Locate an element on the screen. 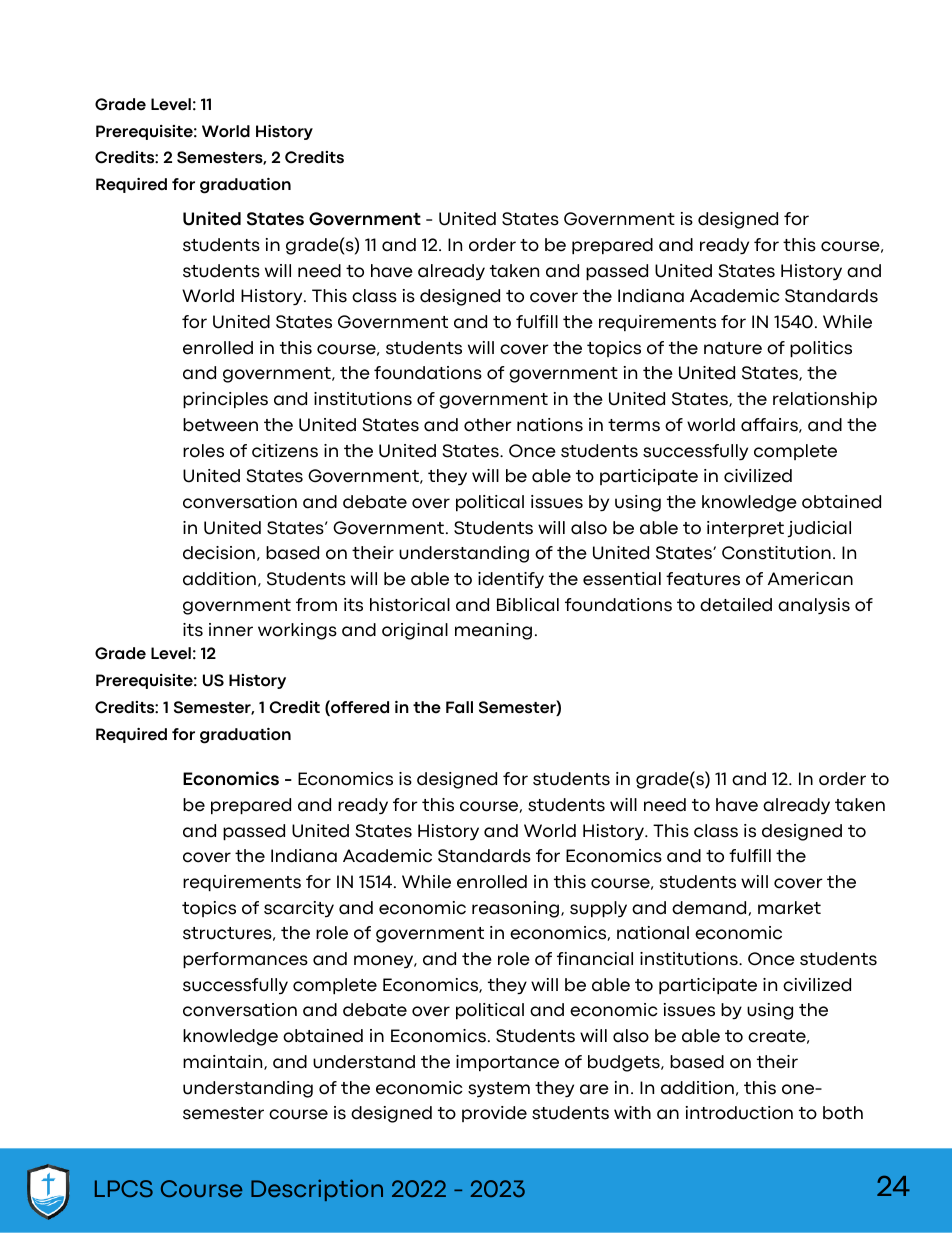  nature is located at coordinates (733, 348).
